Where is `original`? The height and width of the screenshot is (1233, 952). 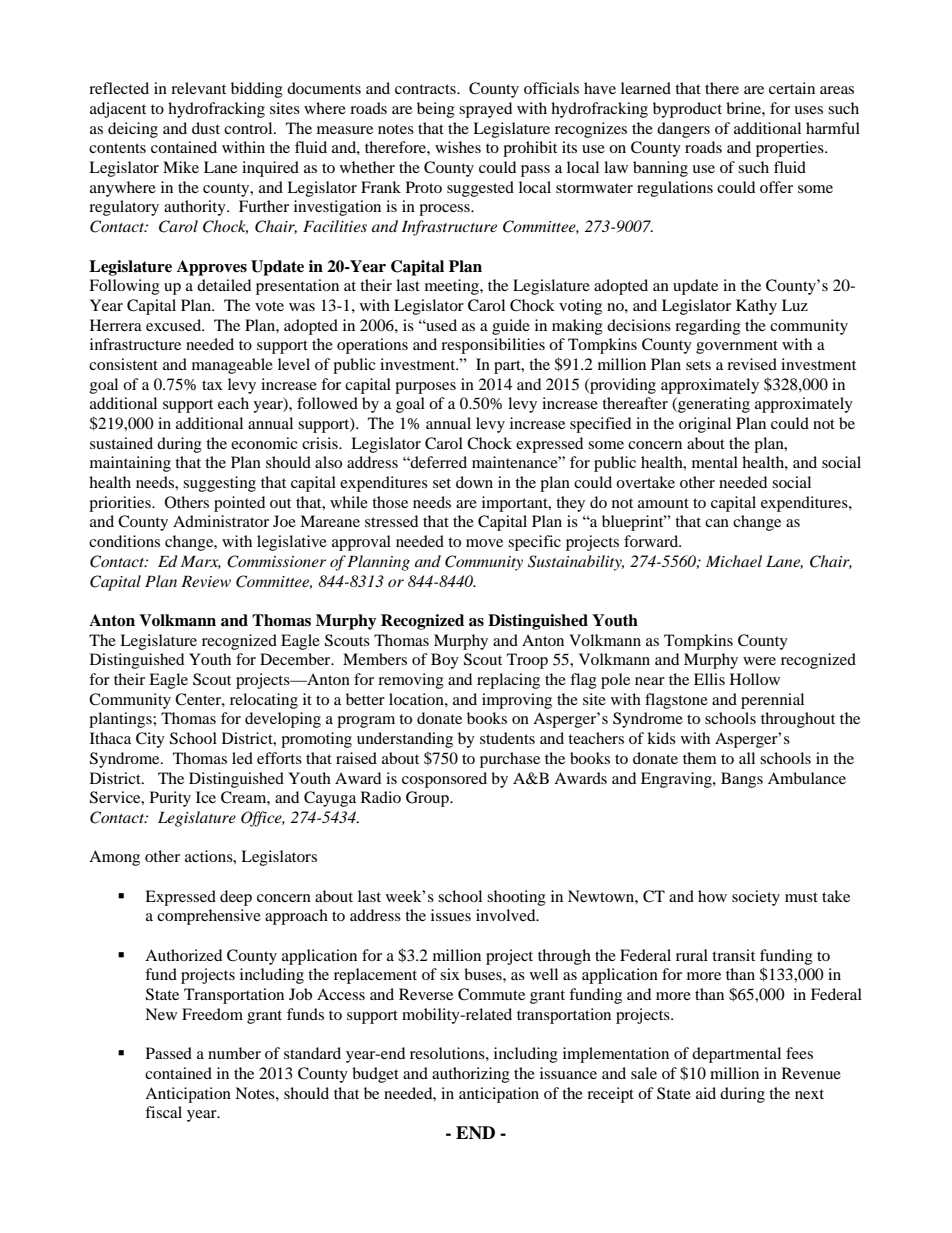 original is located at coordinates (705, 425).
